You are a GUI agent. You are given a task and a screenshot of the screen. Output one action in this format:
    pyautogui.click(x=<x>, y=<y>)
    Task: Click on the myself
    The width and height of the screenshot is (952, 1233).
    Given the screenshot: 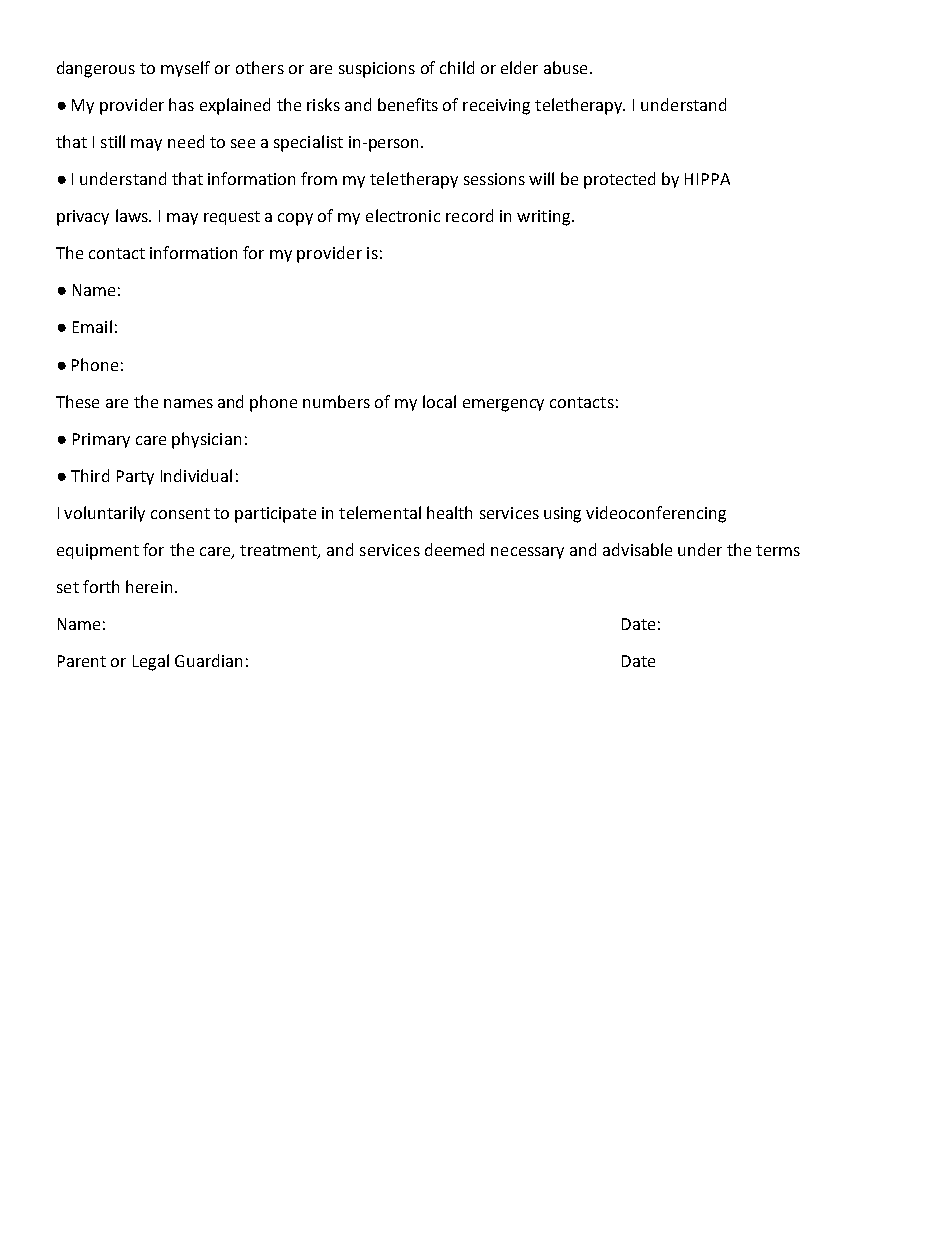 What is the action you would take?
    pyautogui.click(x=185, y=69)
